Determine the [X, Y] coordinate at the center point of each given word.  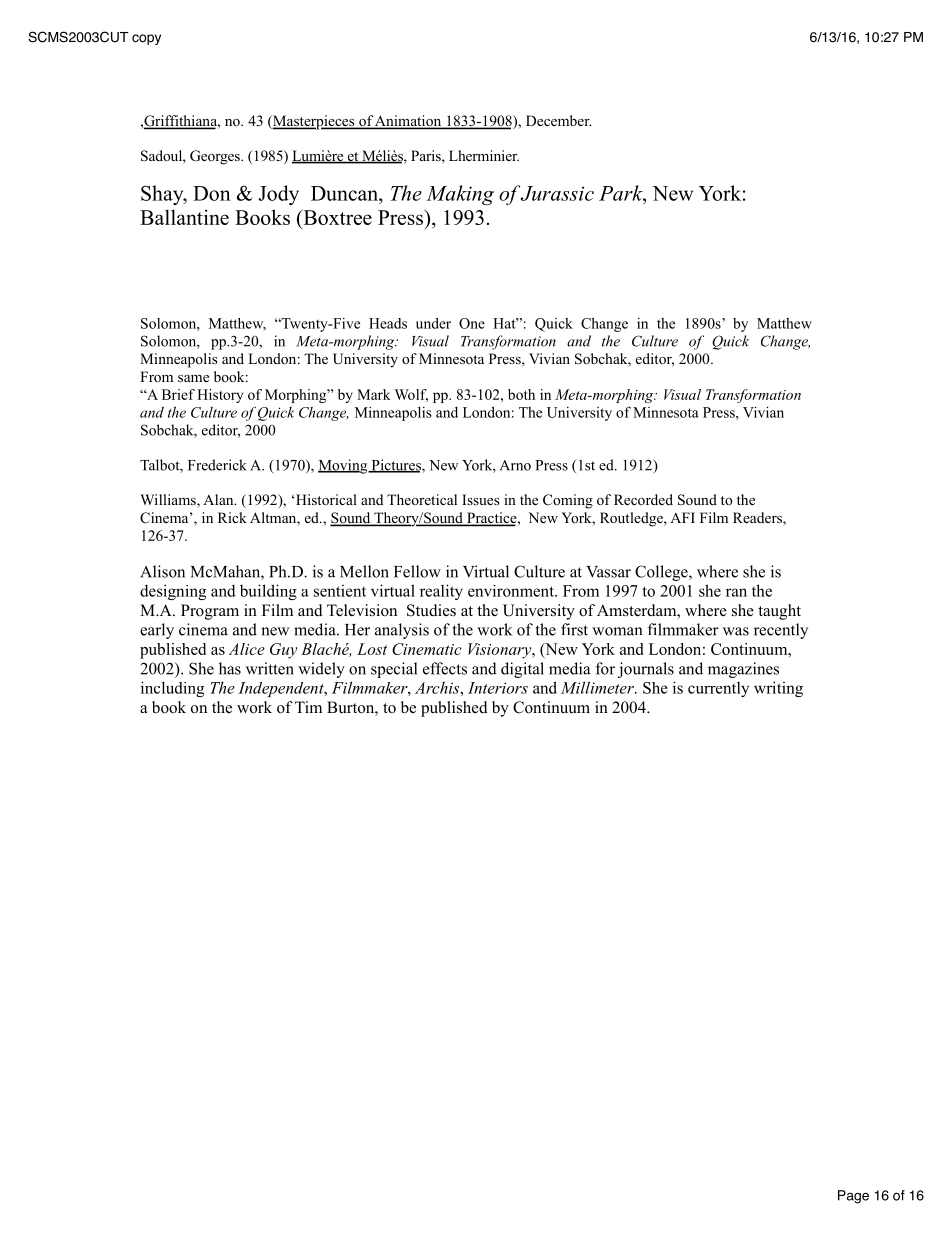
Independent [282, 689]
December [558, 120]
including [172, 689]
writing [778, 689]
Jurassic [557, 193]
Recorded [643, 499]
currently [718, 689]
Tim [308, 707]
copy [146, 39]
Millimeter [598, 687]
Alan [219, 499]
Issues [480, 499]
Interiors [498, 688]
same [193, 378]
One [472, 323]
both [521, 394]
